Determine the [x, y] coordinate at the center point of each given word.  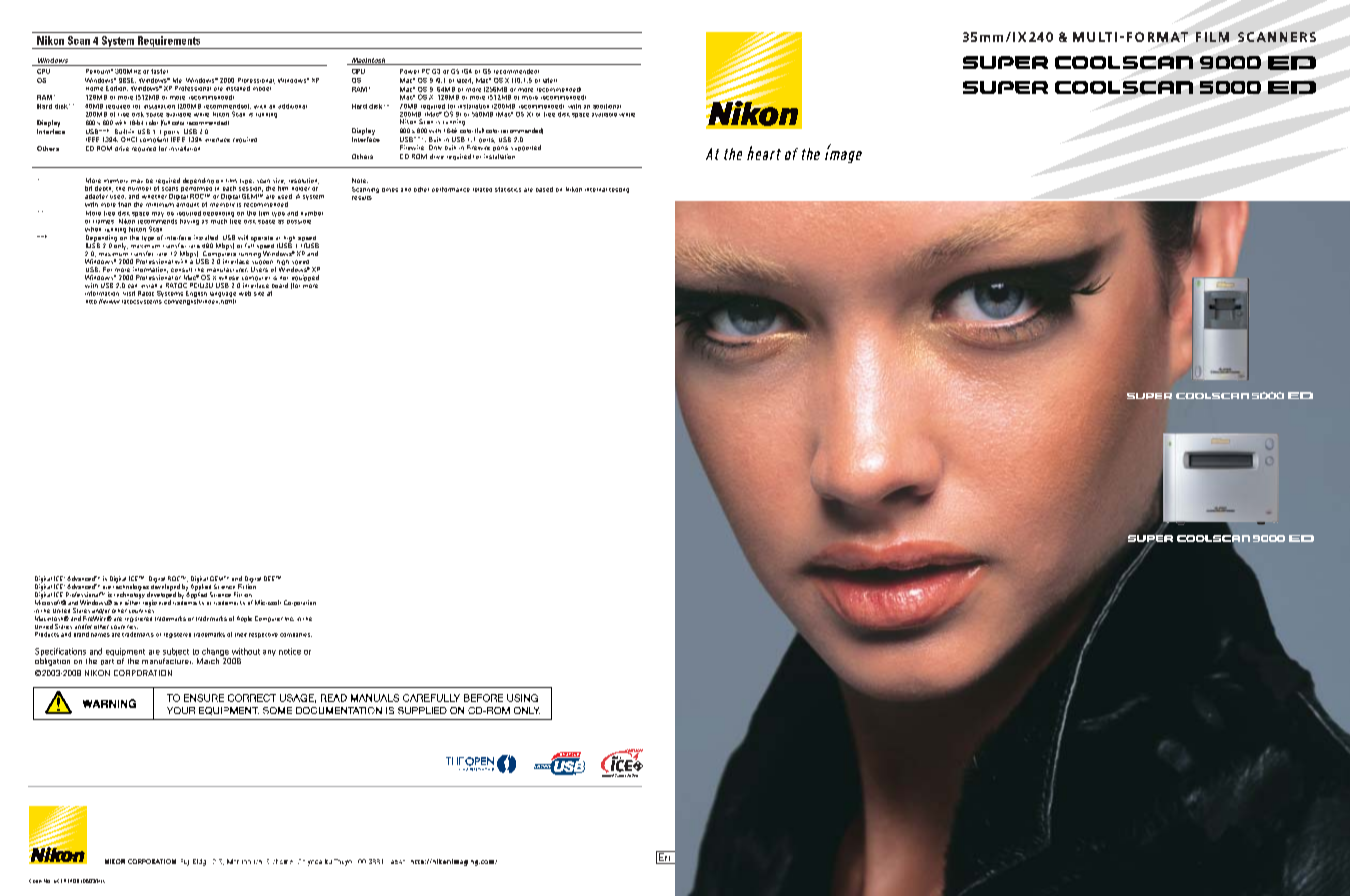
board [280, 285]
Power [409, 71]
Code [35, 881]
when [93, 229]
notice [290, 651]
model [262, 89]
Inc [289, 619]
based [544, 189]
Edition [117, 88]
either [132, 601]
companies [296, 635]
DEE [271, 578]
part [107, 662]
